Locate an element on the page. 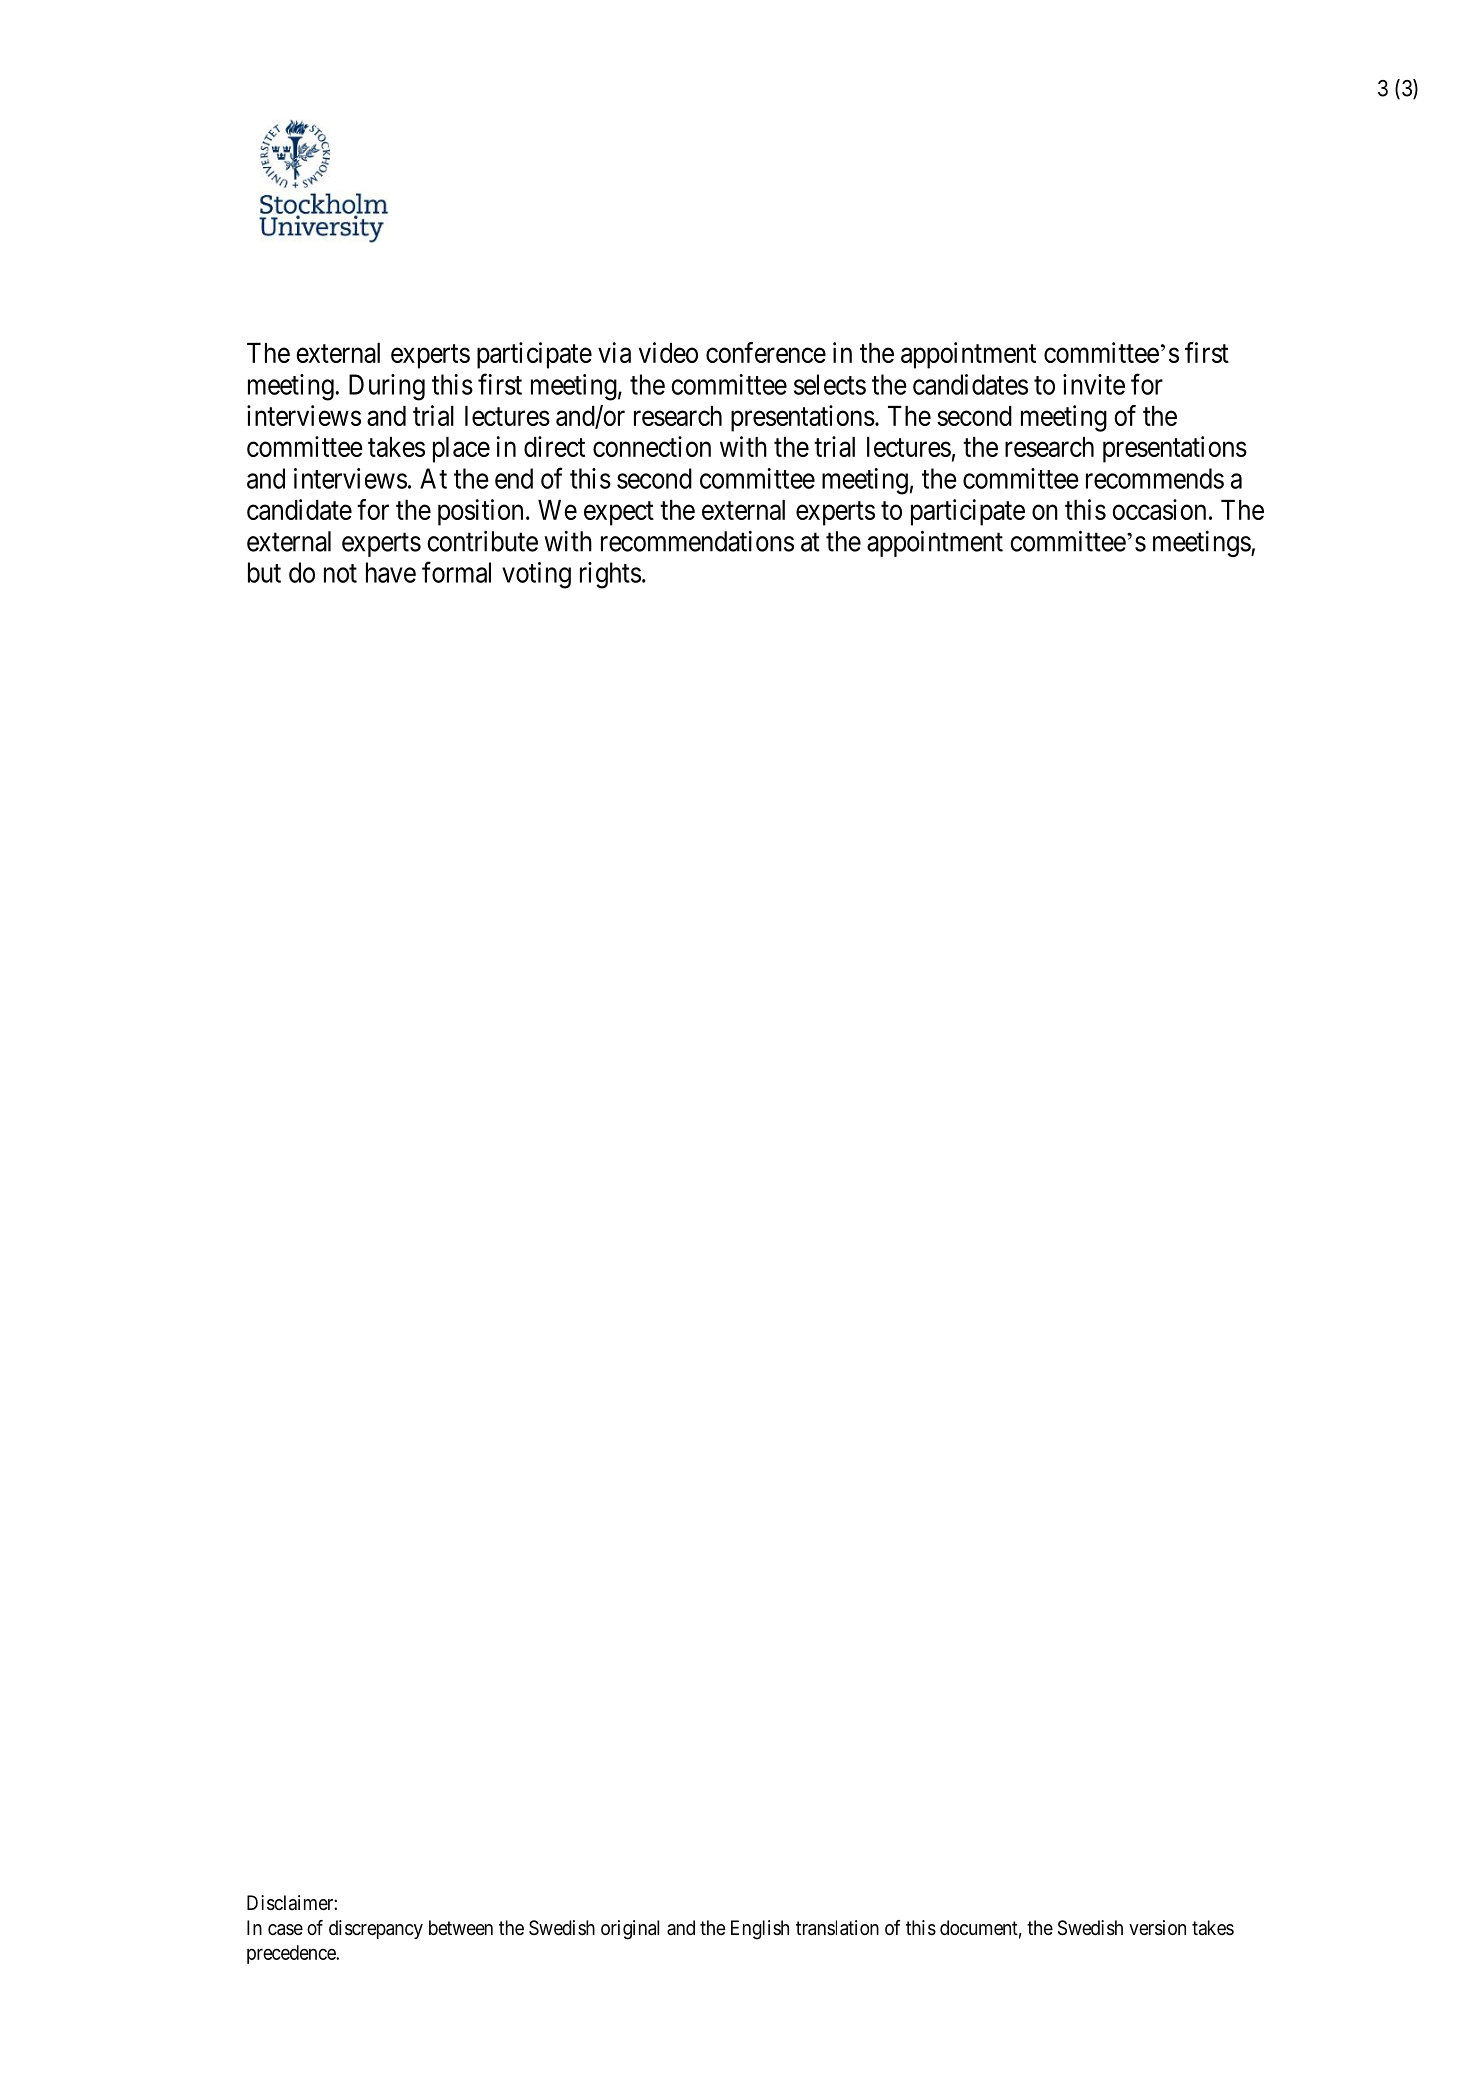  version is located at coordinates (1157, 1928).
